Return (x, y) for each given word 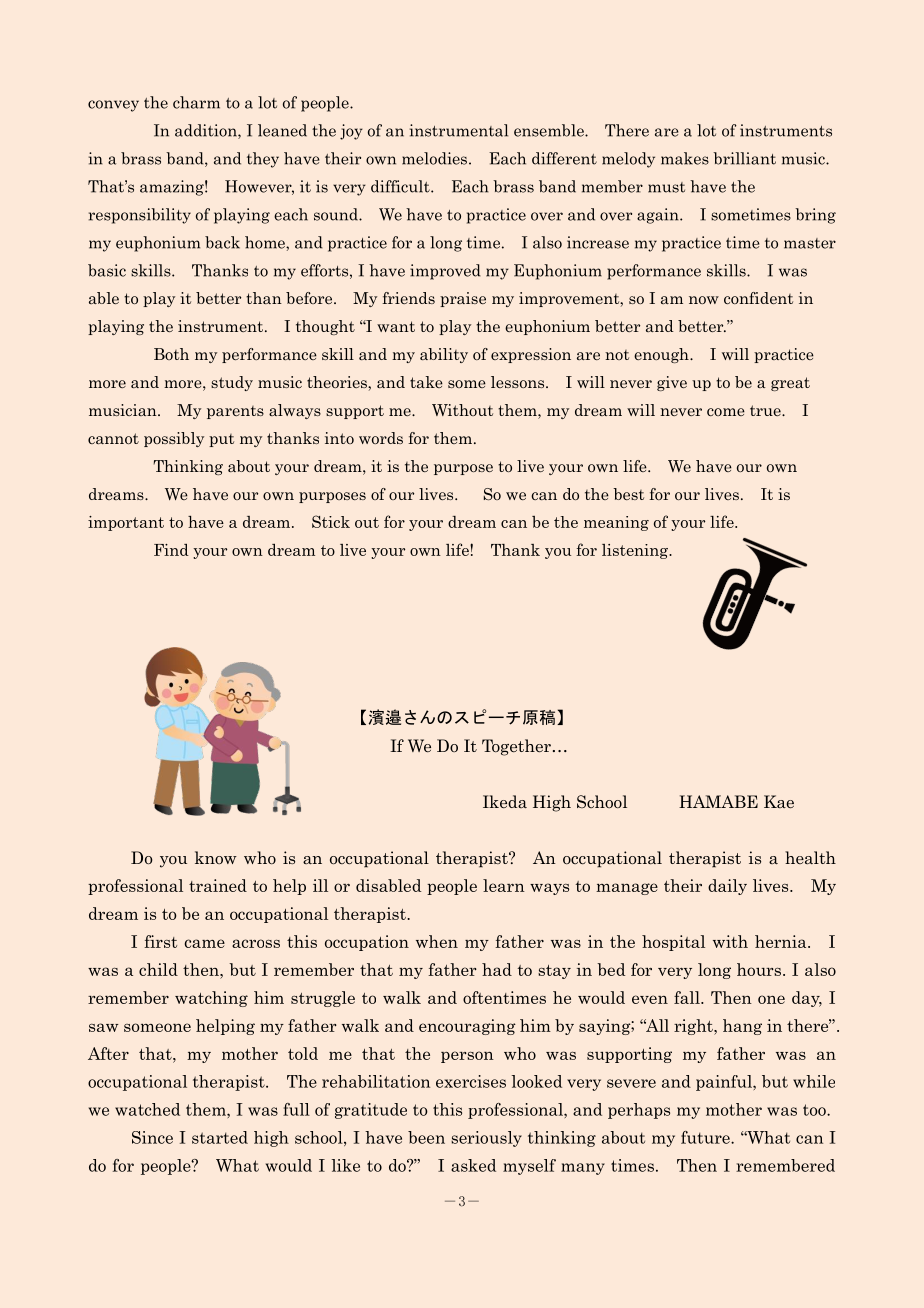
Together (516, 747)
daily (727, 887)
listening (636, 551)
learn (504, 885)
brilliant (744, 158)
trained (218, 885)
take (426, 382)
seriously (486, 1139)
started (220, 1137)
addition (207, 131)
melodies (434, 158)
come (726, 412)
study (232, 383)
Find (171, 550)
